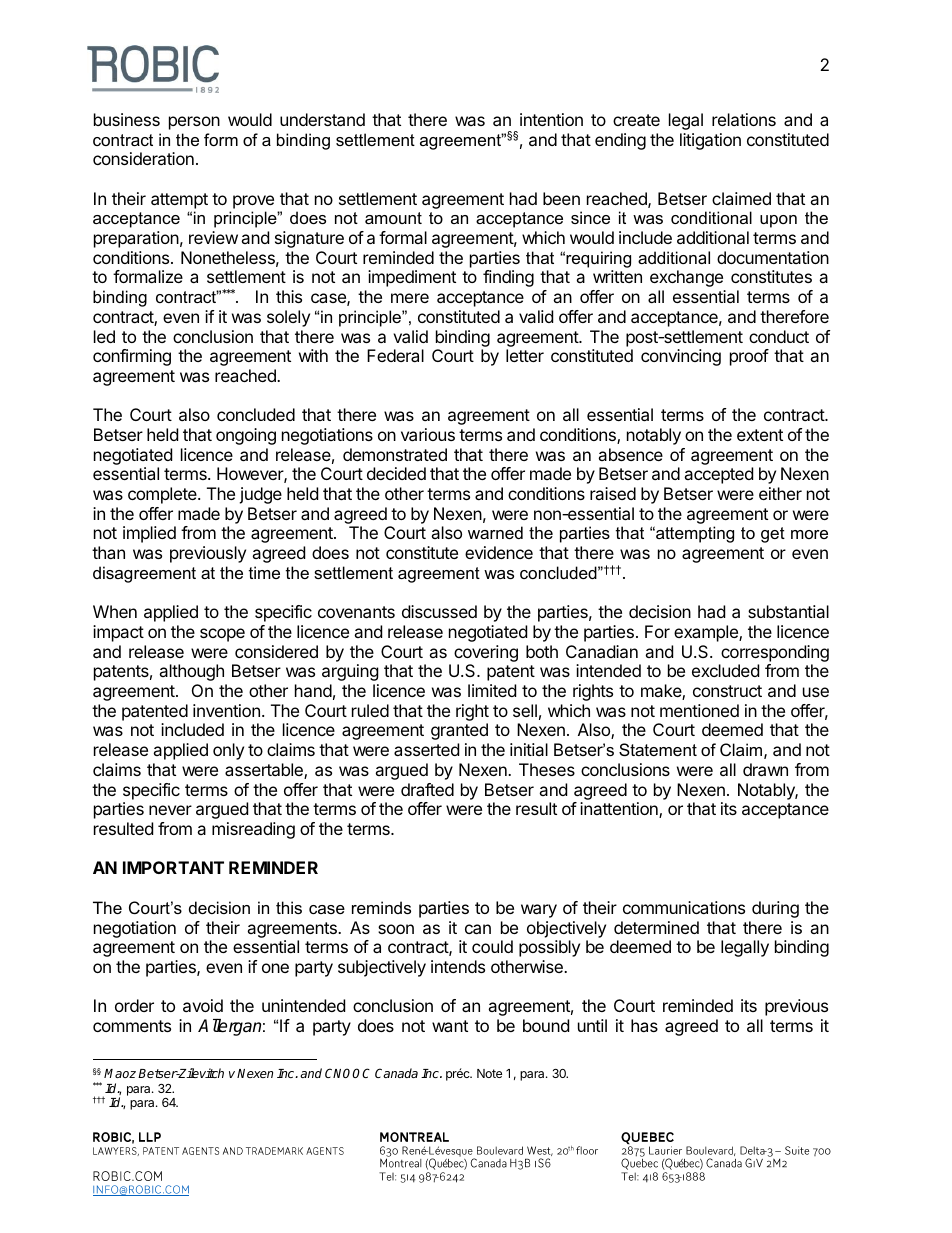 Image resolution: width=952 pixels, height=1233 pixels. I want to click on letter, so click(525, 355).
